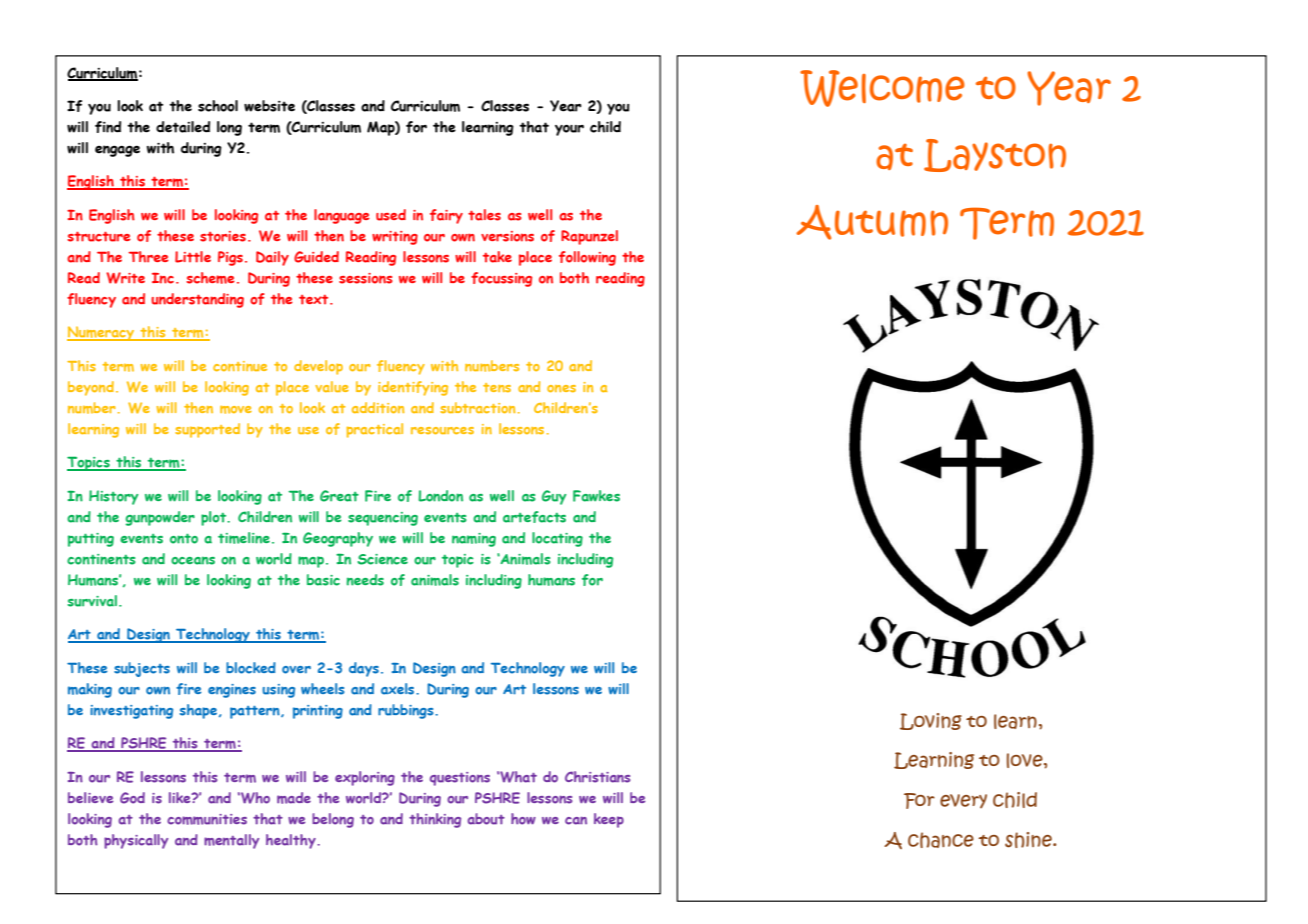 The image size is (1308, 924). Describe the element at coordinates (557, 539) in the image. I see `locating` at that location.
